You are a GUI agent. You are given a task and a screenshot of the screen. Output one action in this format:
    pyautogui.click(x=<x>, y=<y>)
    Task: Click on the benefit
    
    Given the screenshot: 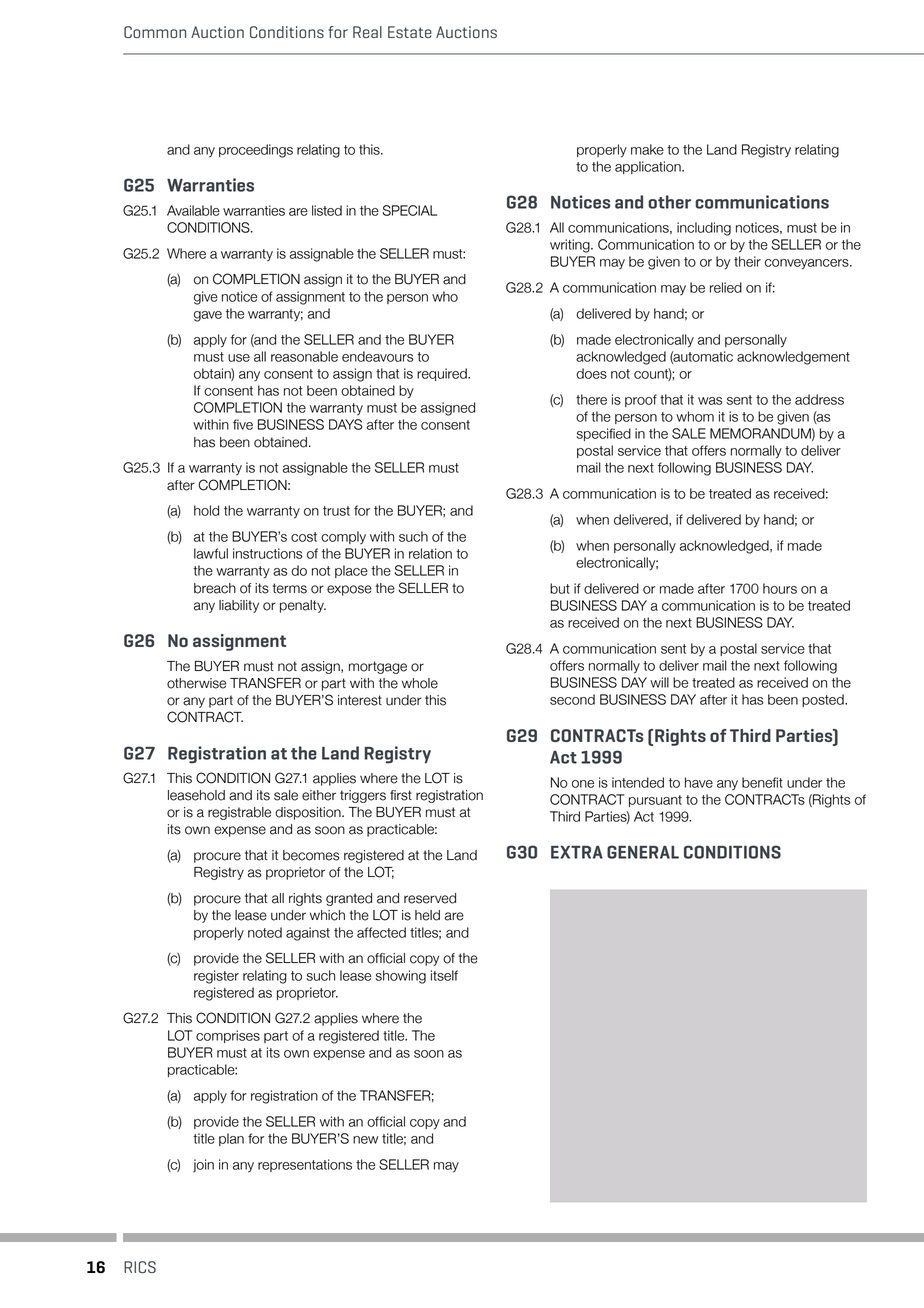 What is the action you would take?
    pyautogui.click(x=762, y=782)
